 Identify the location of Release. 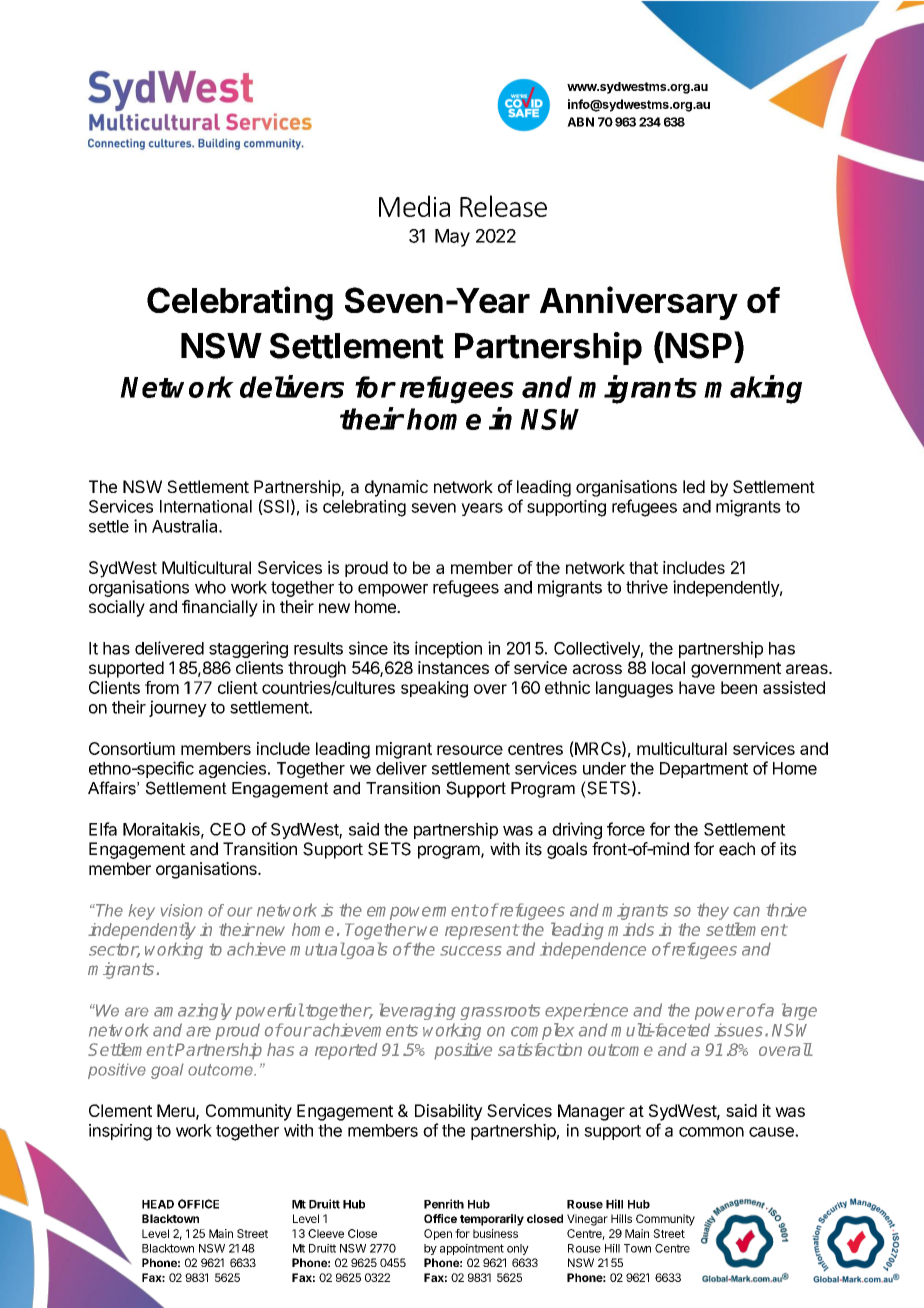
(503, 206).
